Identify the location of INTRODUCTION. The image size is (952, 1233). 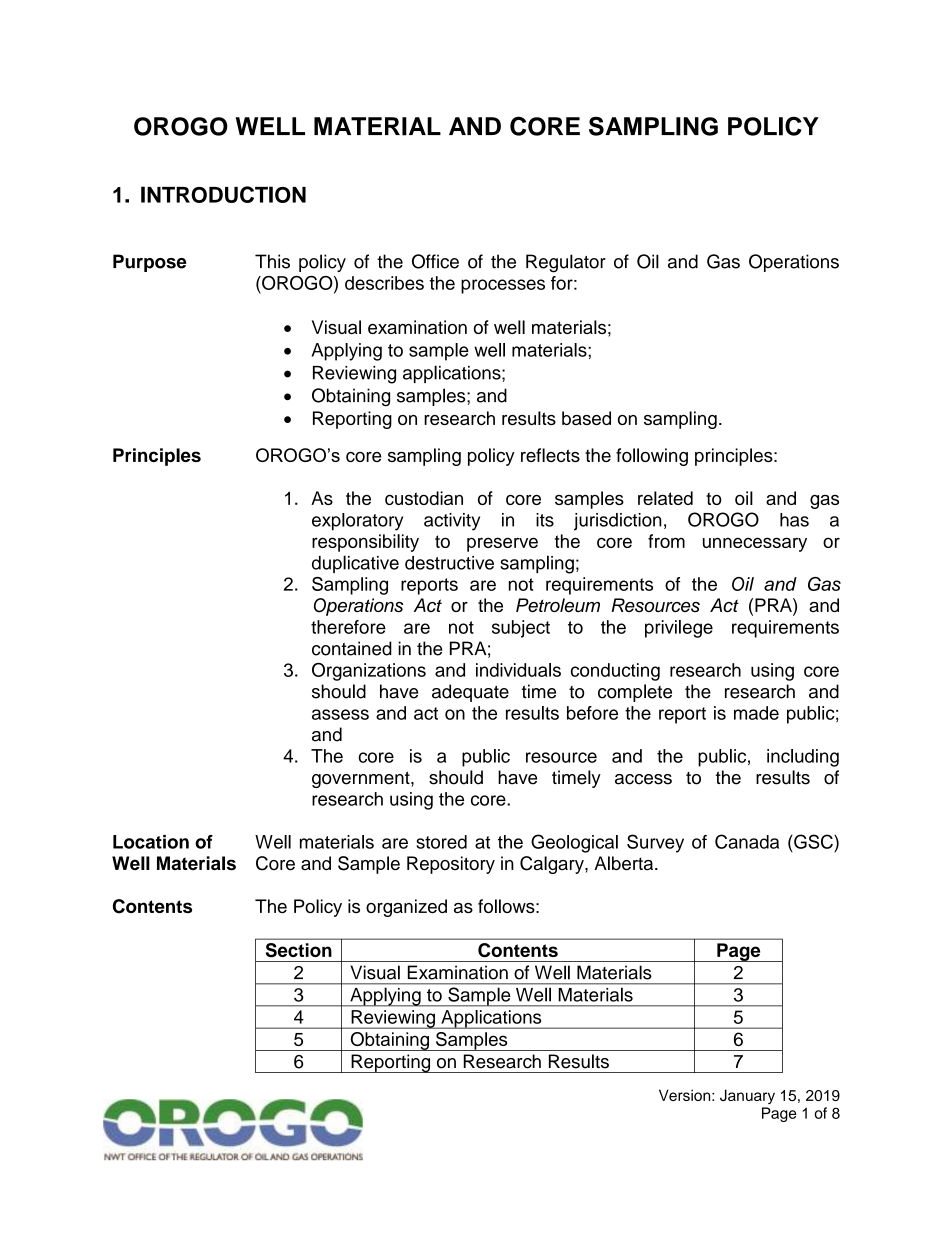
(223, 194).
